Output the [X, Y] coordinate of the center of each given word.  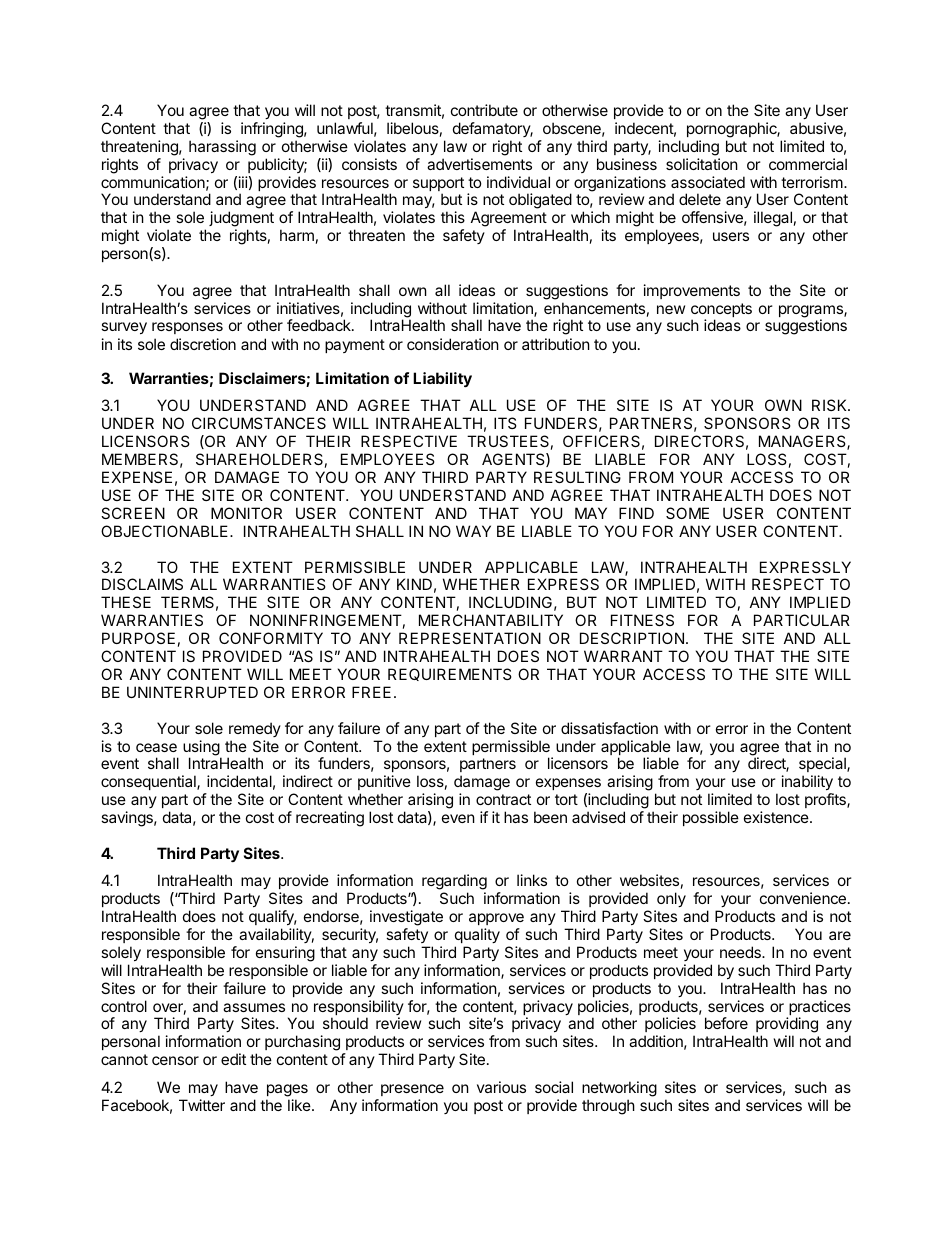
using [202, 749]
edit [233, 1059]
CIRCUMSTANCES [259, 423]
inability [808, 784]
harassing [222, 148]
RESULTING [577, 477]
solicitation [702, 164]
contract [503, 799]
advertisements [479, 164]
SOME [687, 513]
